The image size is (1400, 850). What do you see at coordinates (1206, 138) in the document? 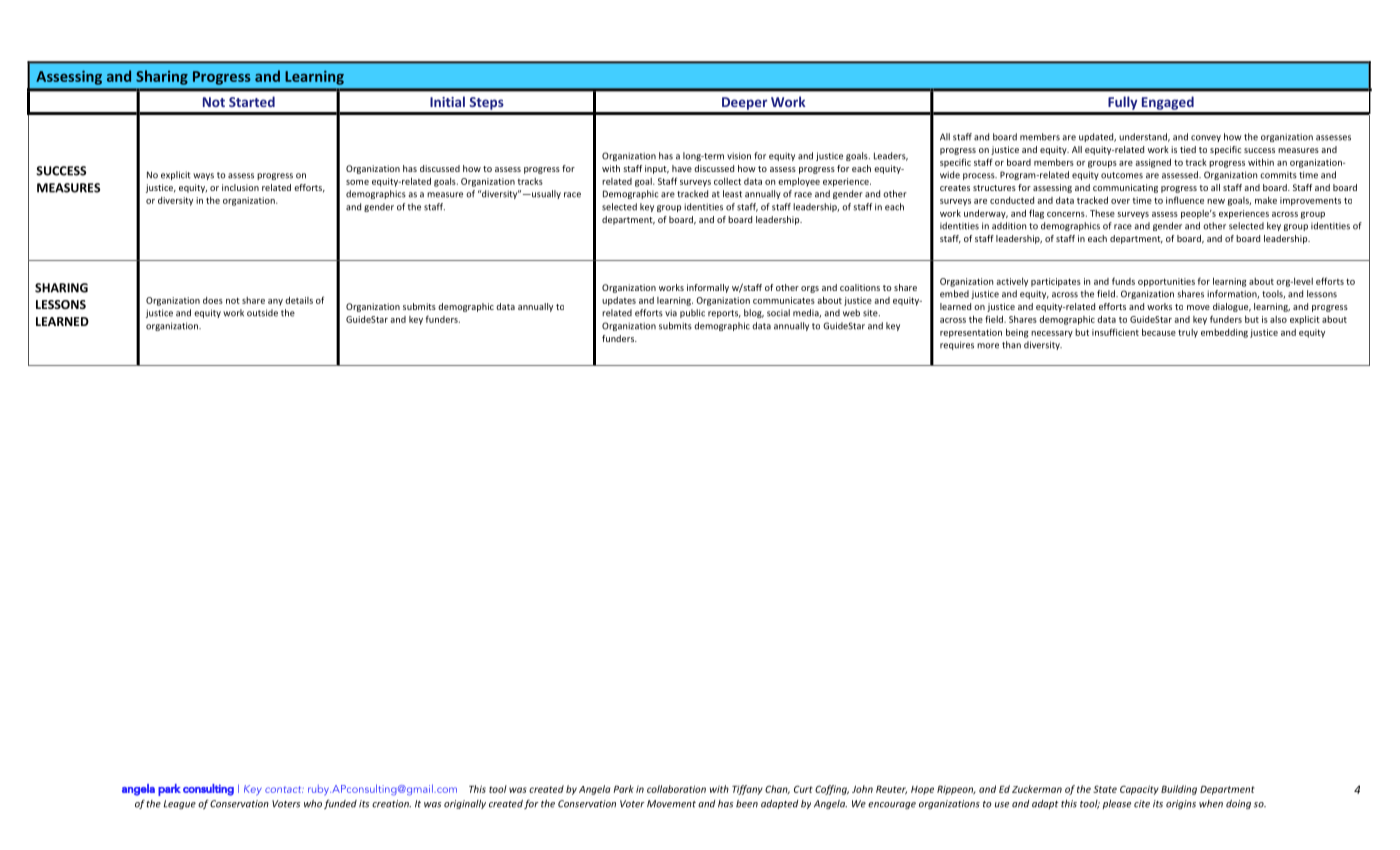
I see `convey` at bounding box center [1206, 138].
